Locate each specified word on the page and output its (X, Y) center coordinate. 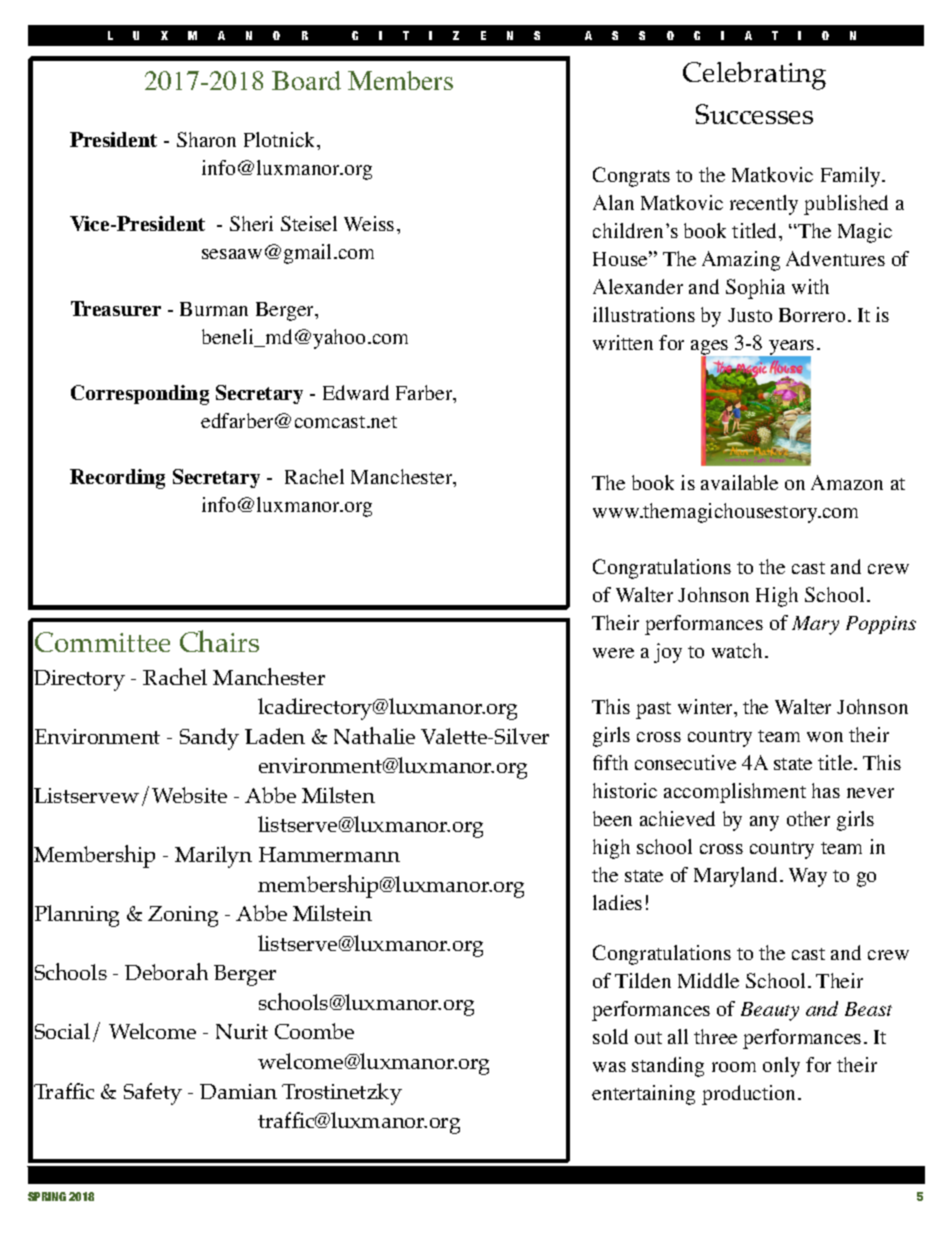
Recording (117, 479)
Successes (754, 114)
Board (306, 80)
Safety (153, 1094)
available (739, 482)
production (750, 1095)
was (609, 1067)
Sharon (206, 139)
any (764, 823)
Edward (356, 392)
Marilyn (213, 857)
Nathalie (374, 735)
